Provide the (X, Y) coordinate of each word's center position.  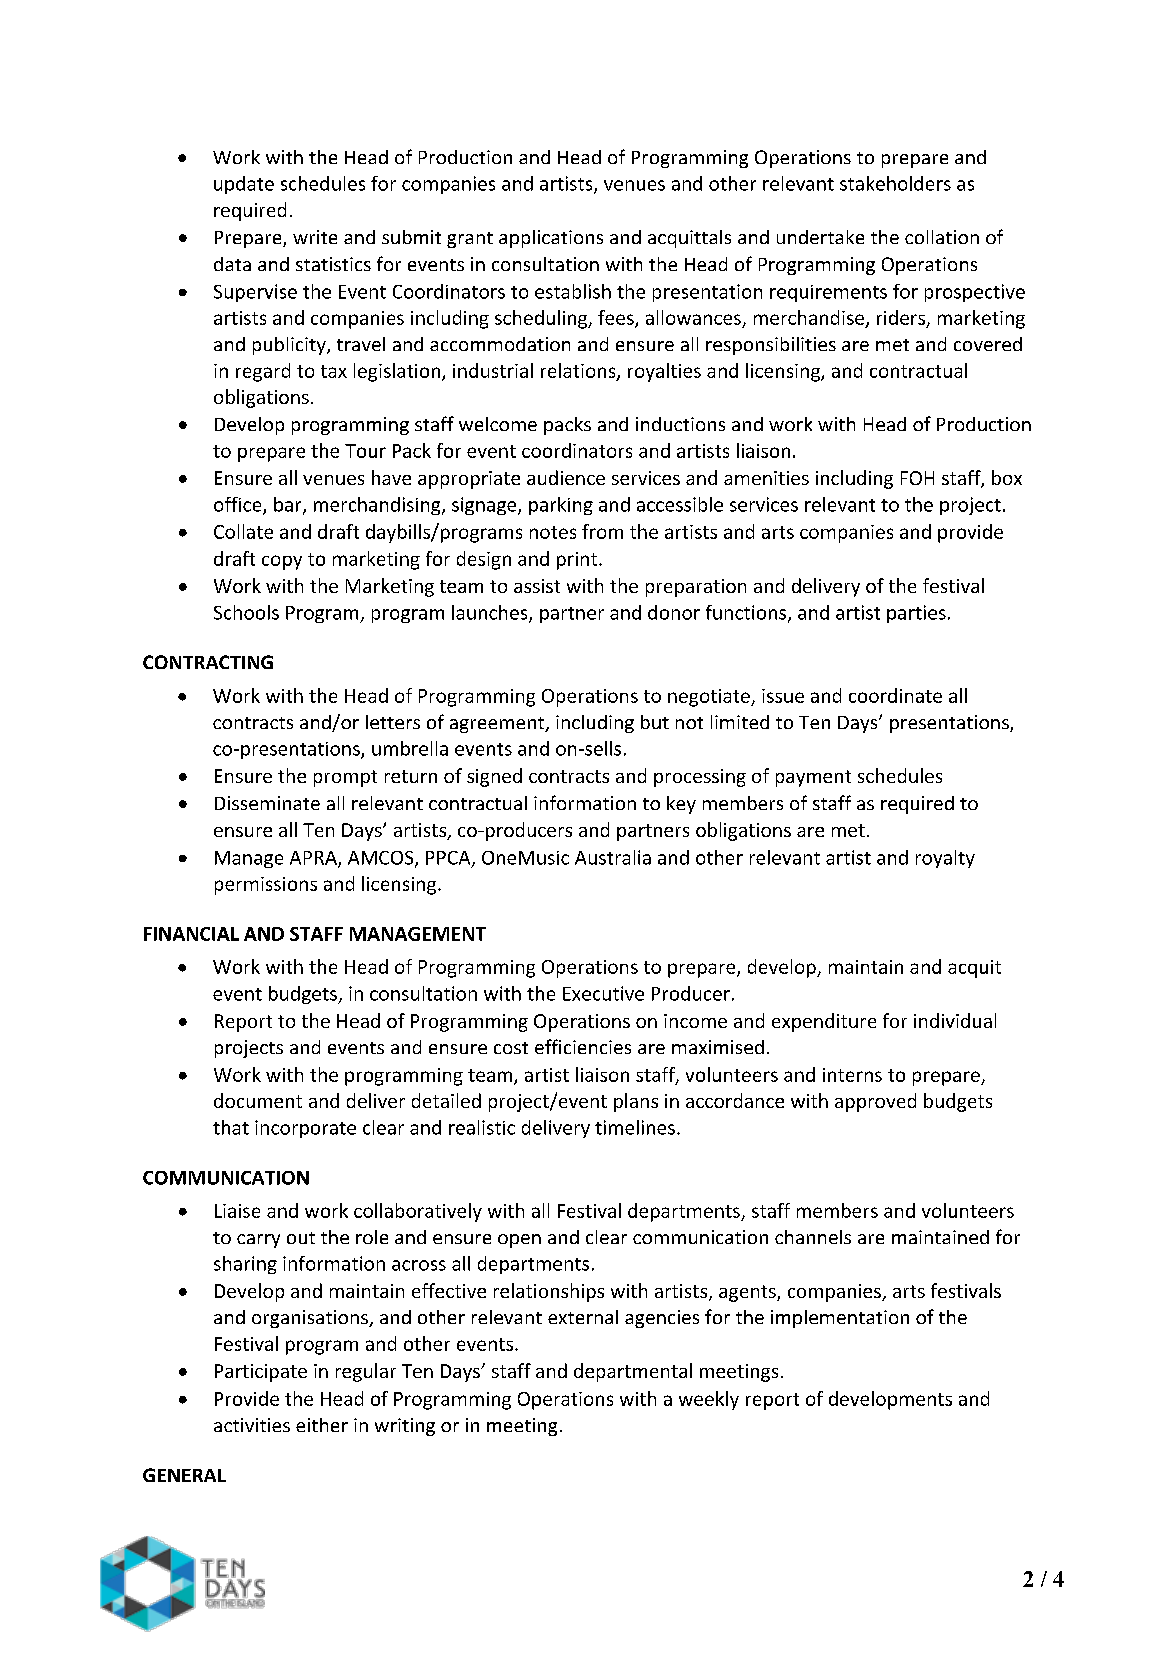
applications (551, 239)
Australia (613, 857)
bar (289, 505)
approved (875, 1102)
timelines (635, 1127)
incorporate (305, 1129)
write (315, 237)
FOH (917, 478)
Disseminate (267, 803)
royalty (945, 859)
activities (252, 1425)
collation (942, 237)
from (602, 531)
